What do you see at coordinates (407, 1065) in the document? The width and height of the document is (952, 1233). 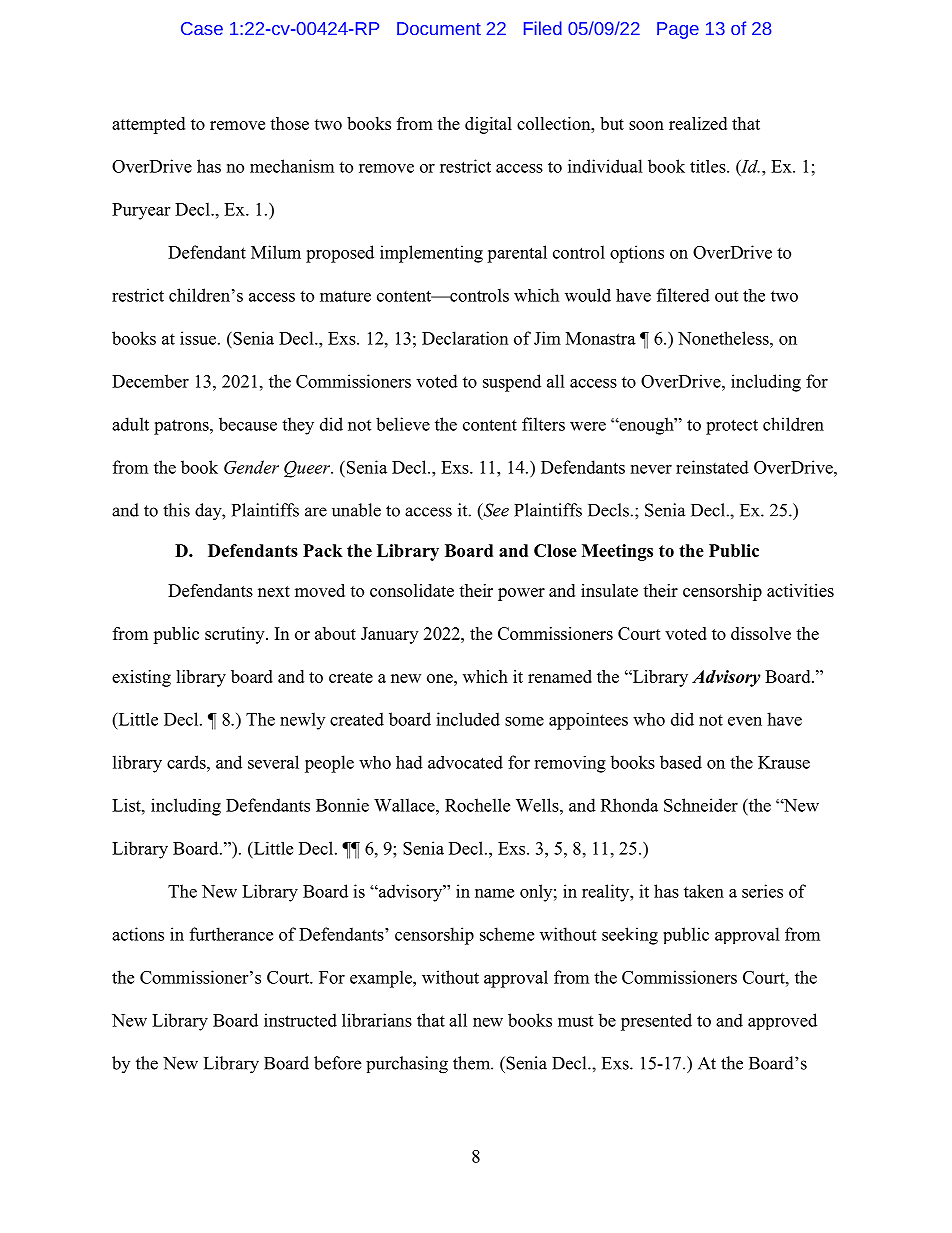 I see `purchasing` at bounding box center [407, 1065].
